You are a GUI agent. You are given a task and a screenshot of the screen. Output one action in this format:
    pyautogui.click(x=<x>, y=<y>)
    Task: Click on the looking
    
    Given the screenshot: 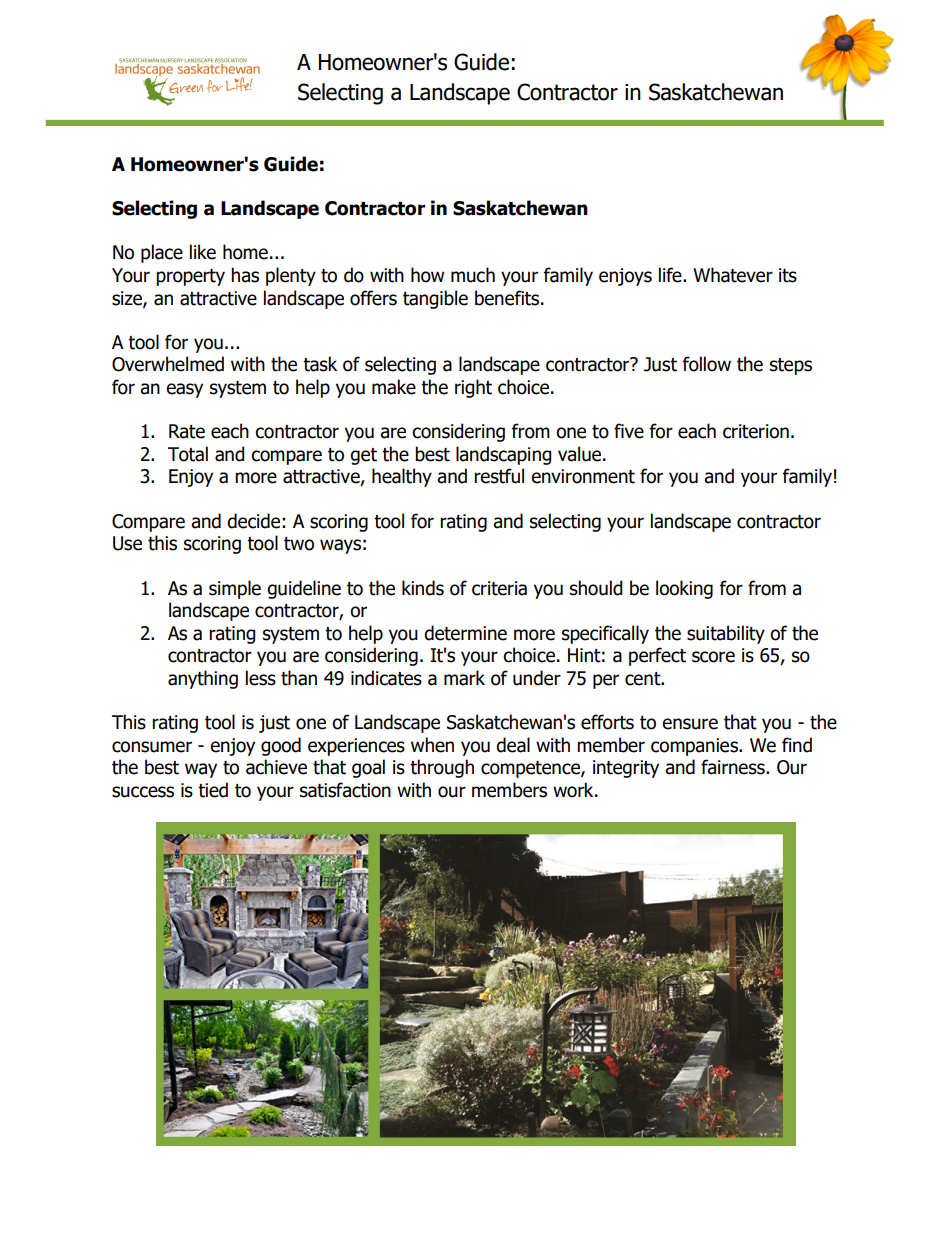 What is the action you would take?
    pyautogui.click(x=684, y=589)
